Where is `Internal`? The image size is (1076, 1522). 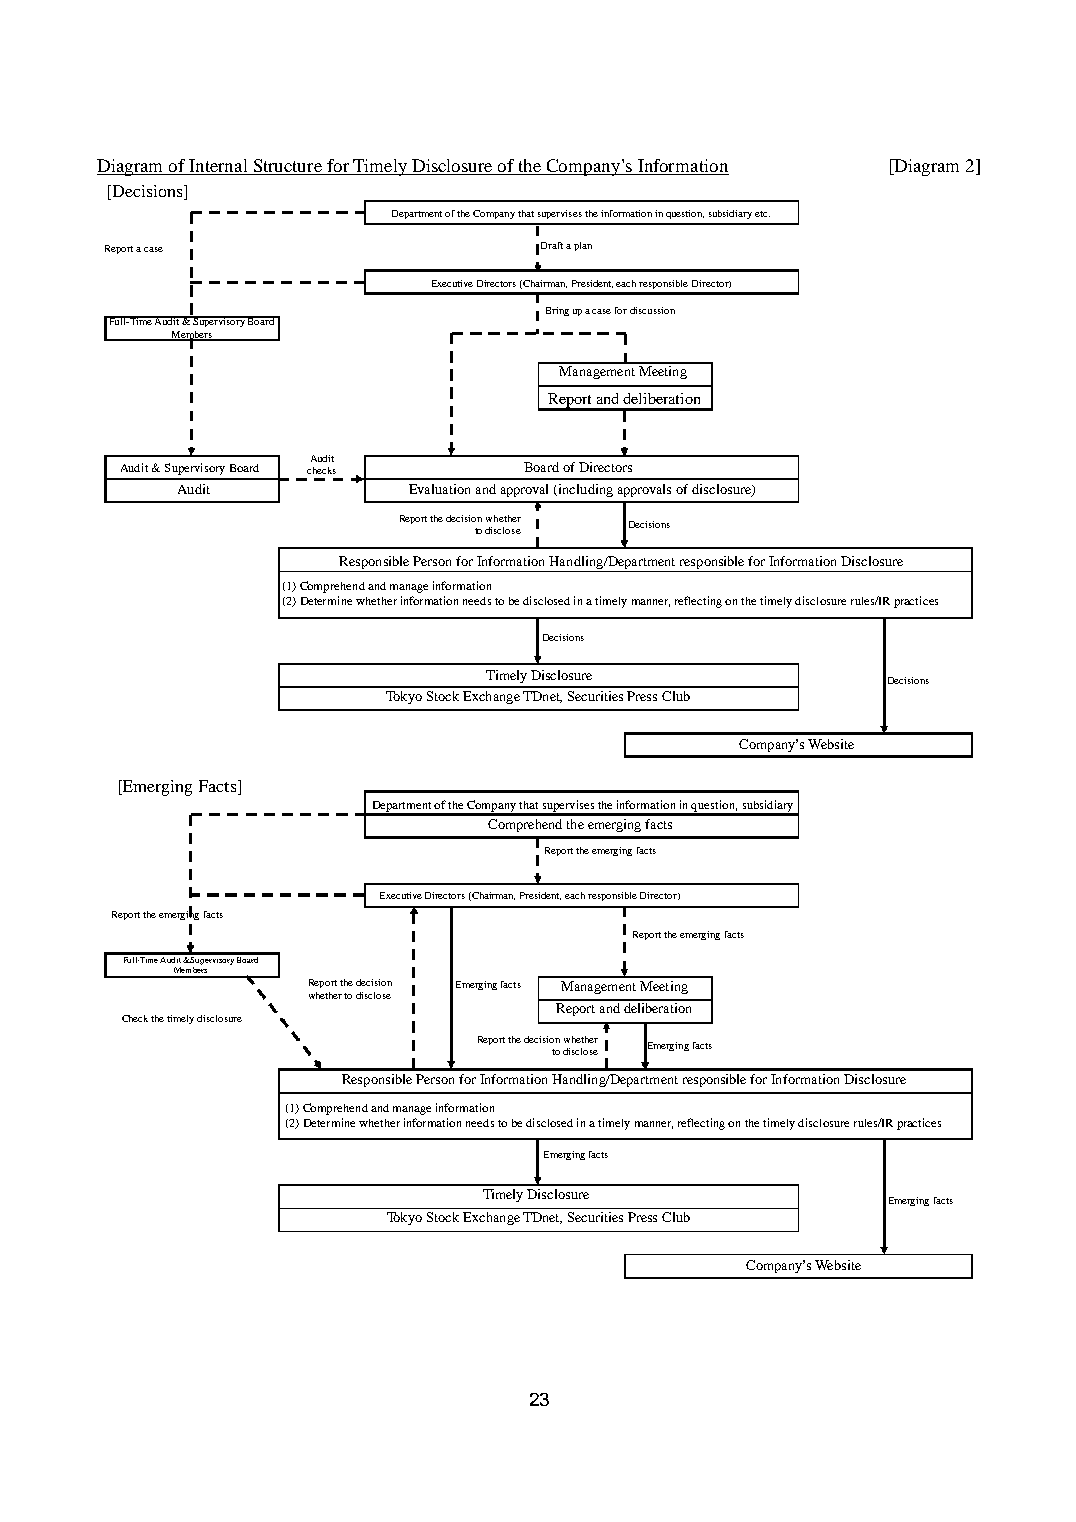
Internal is located at coordinates (218, 167).
